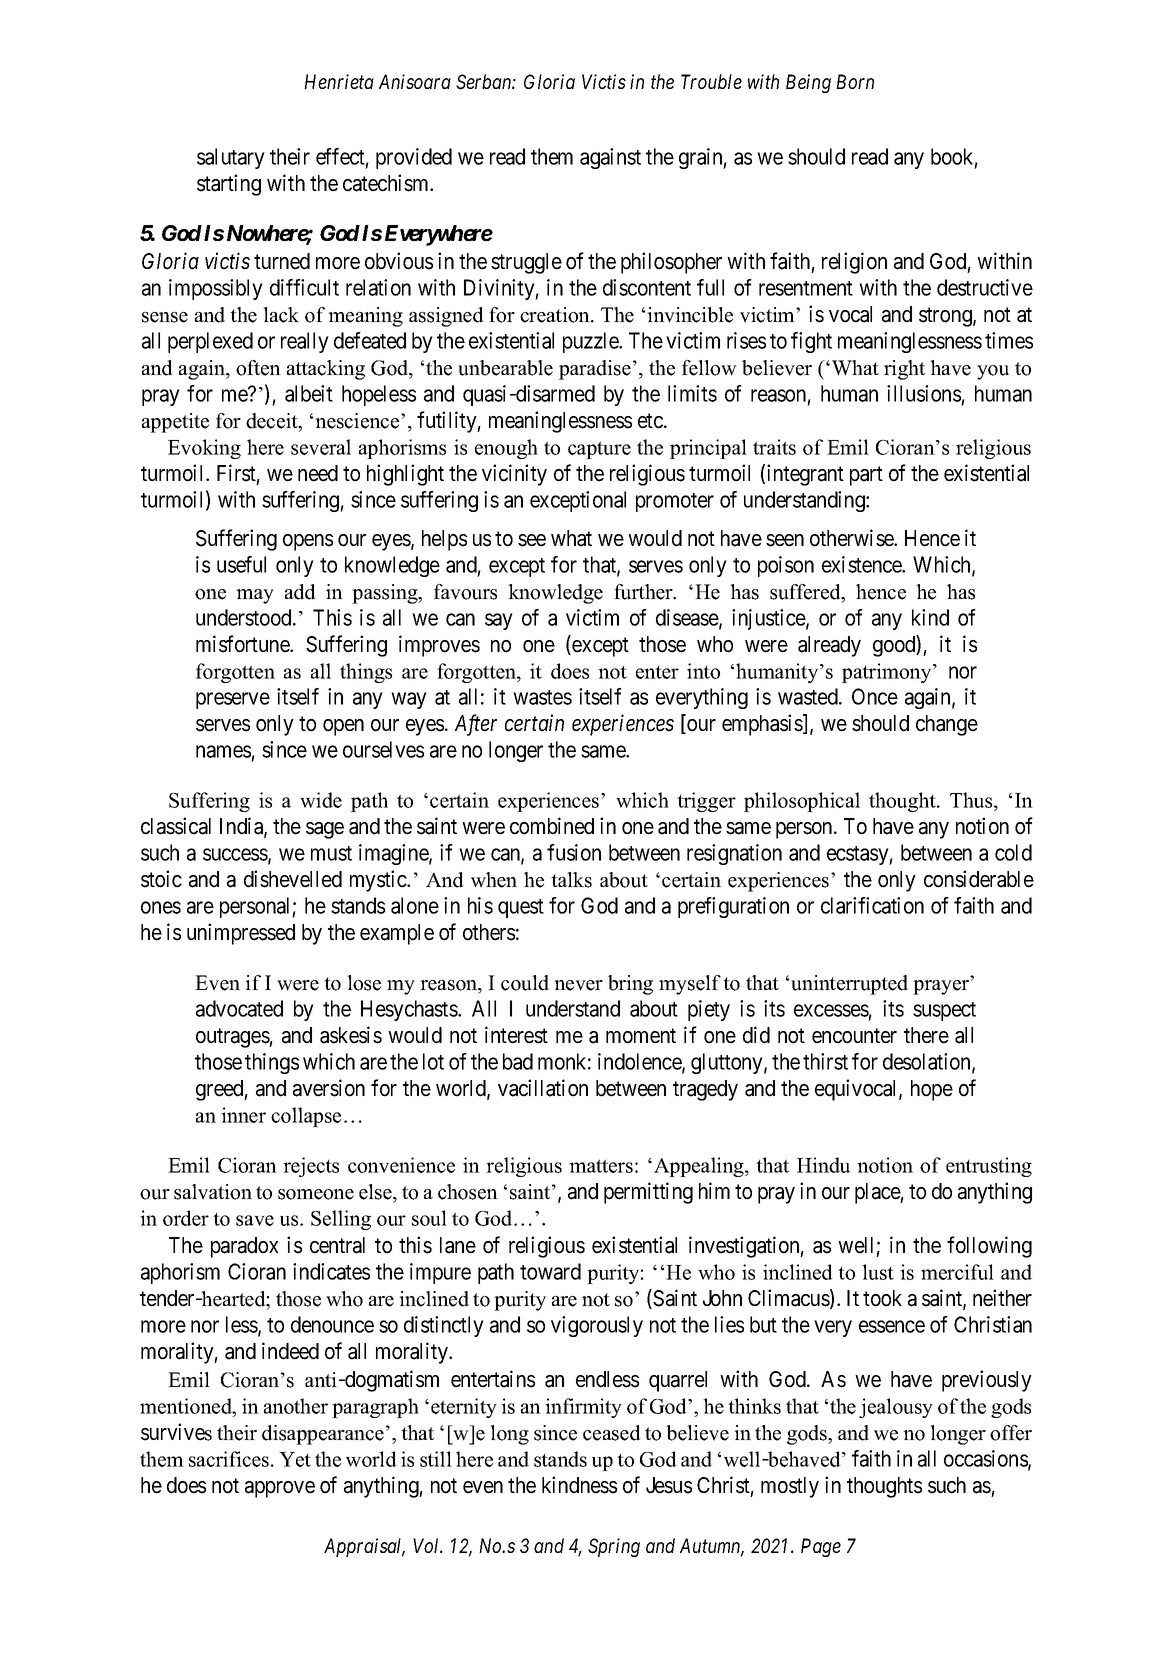 The height and width of the screenshot is (1657, 1171). I want to click on considerable, so click(979, 879).
